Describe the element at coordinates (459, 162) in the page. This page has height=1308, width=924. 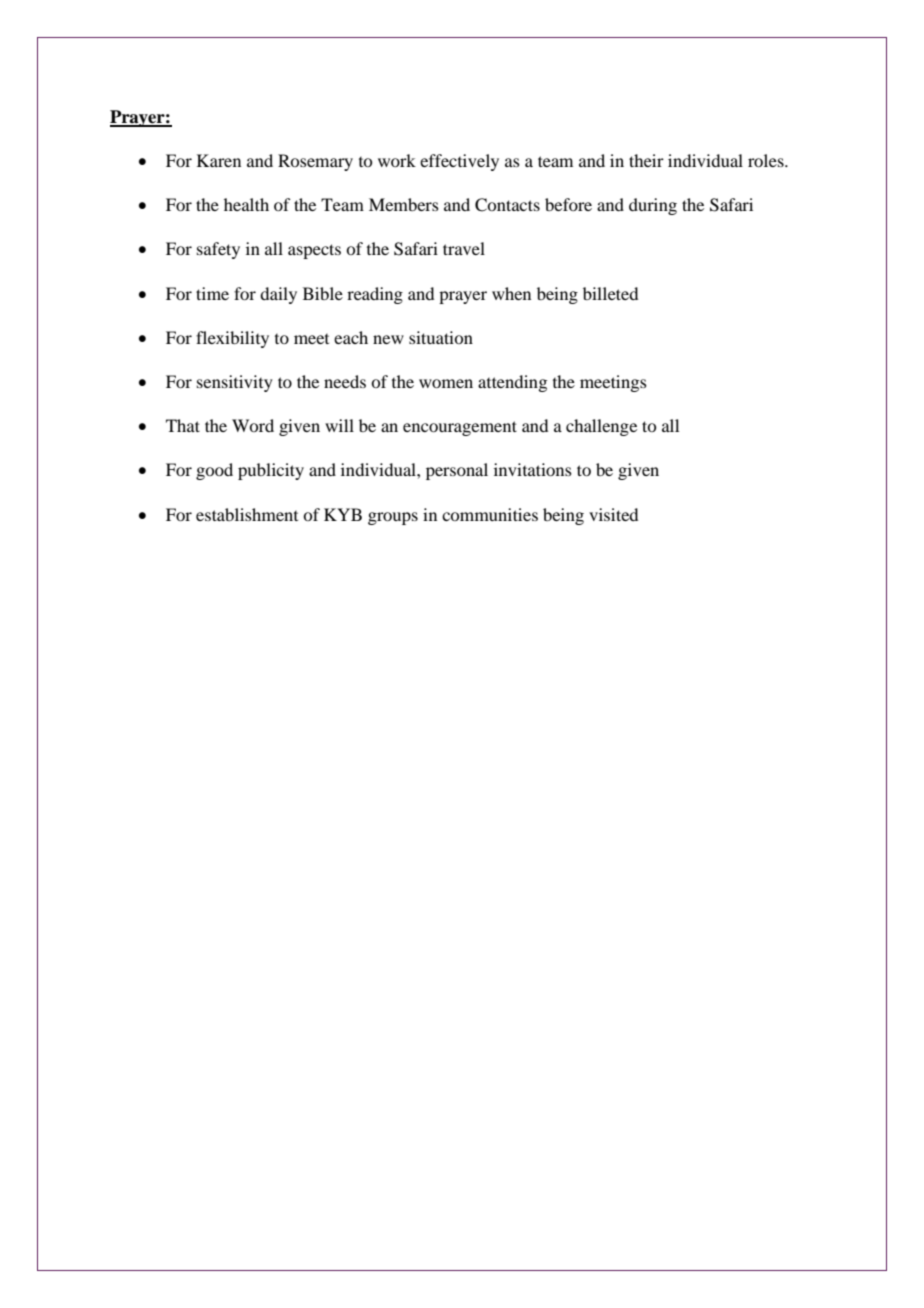
I see `effectively` at that location.
